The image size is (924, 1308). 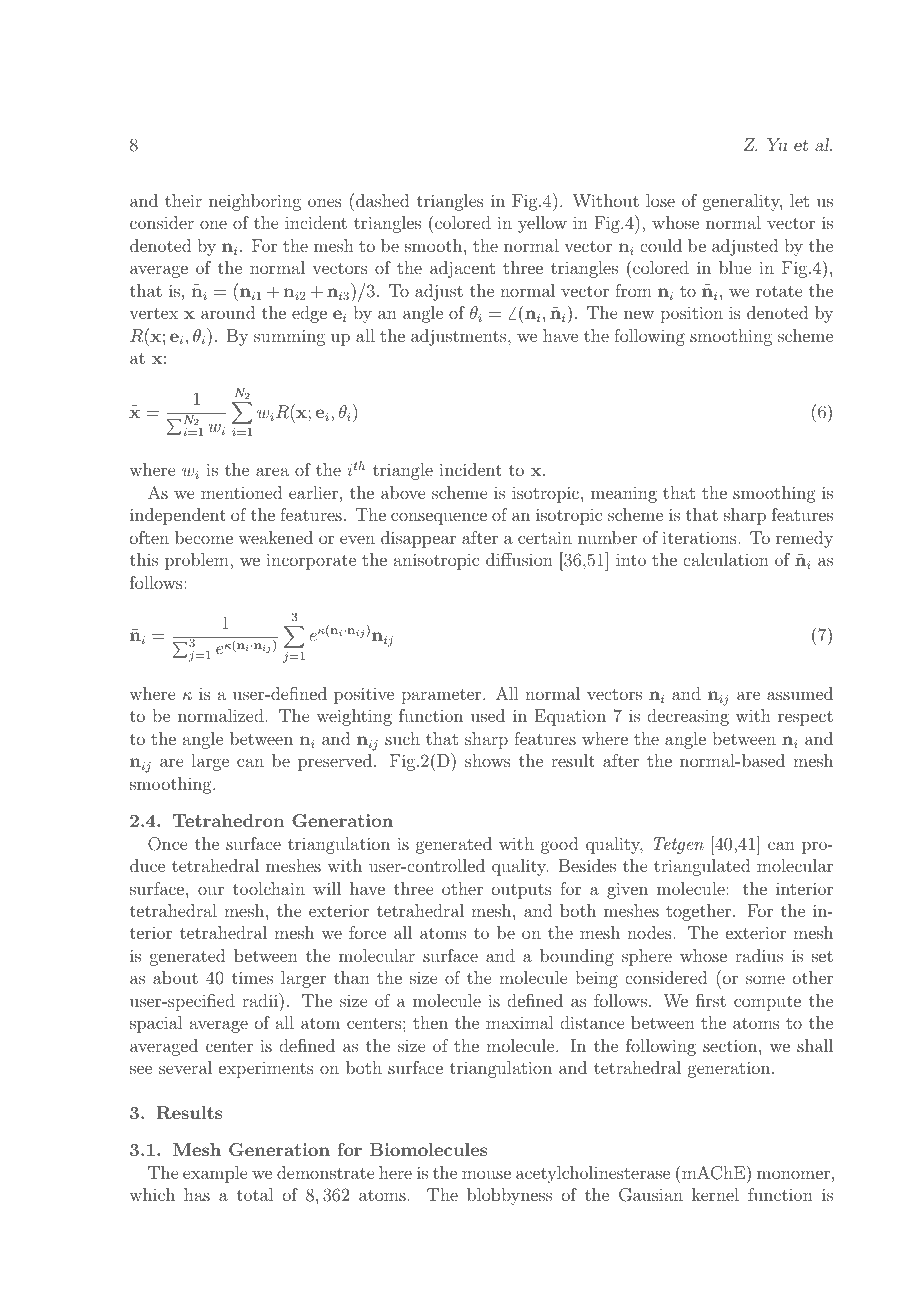 What do you see at coordinates (702, 867) in the image?
I see `triangulated` at bounding box center [702, 867].
